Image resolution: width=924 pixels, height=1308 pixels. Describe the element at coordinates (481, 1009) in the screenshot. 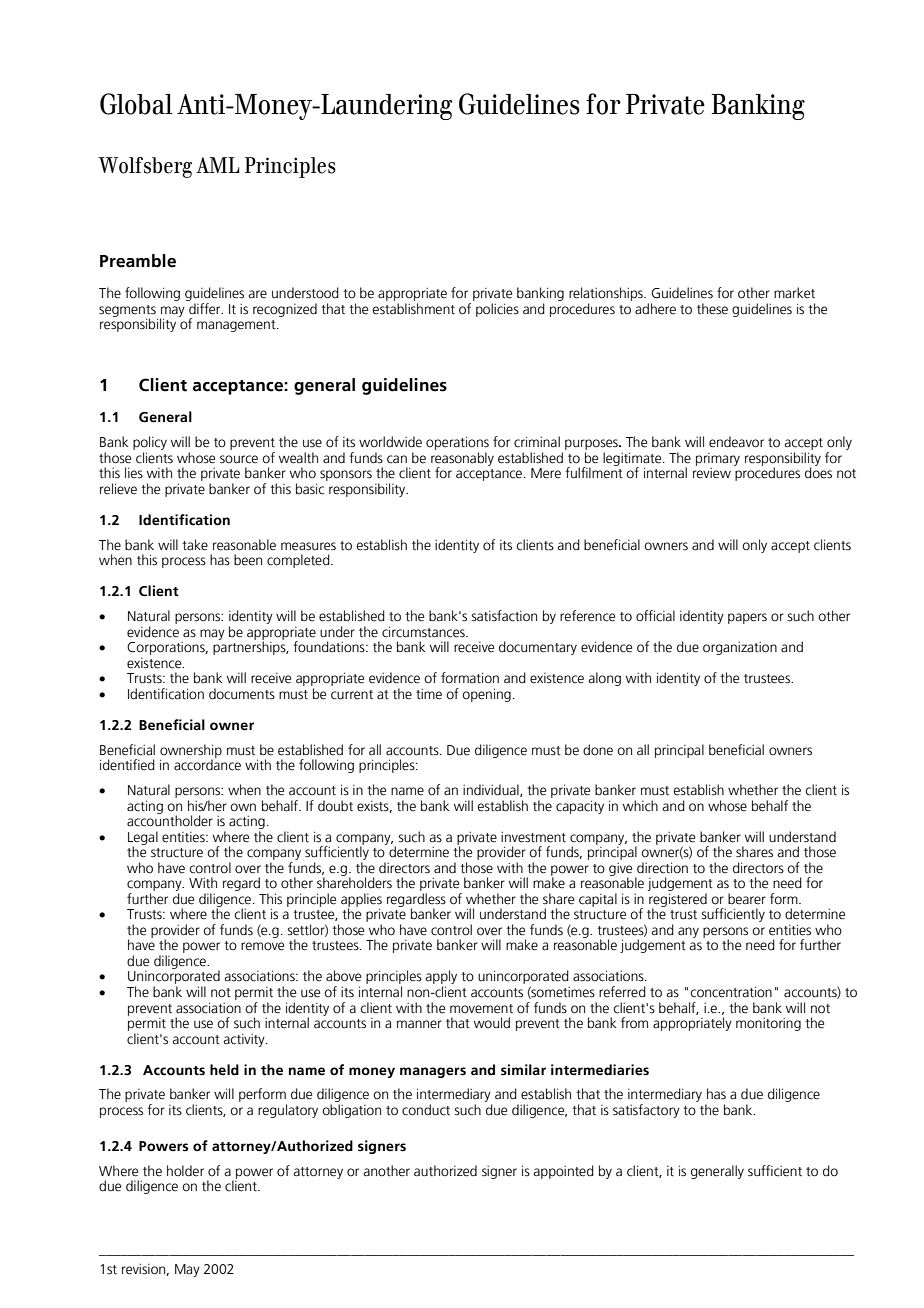

I see `movement` at that location.
